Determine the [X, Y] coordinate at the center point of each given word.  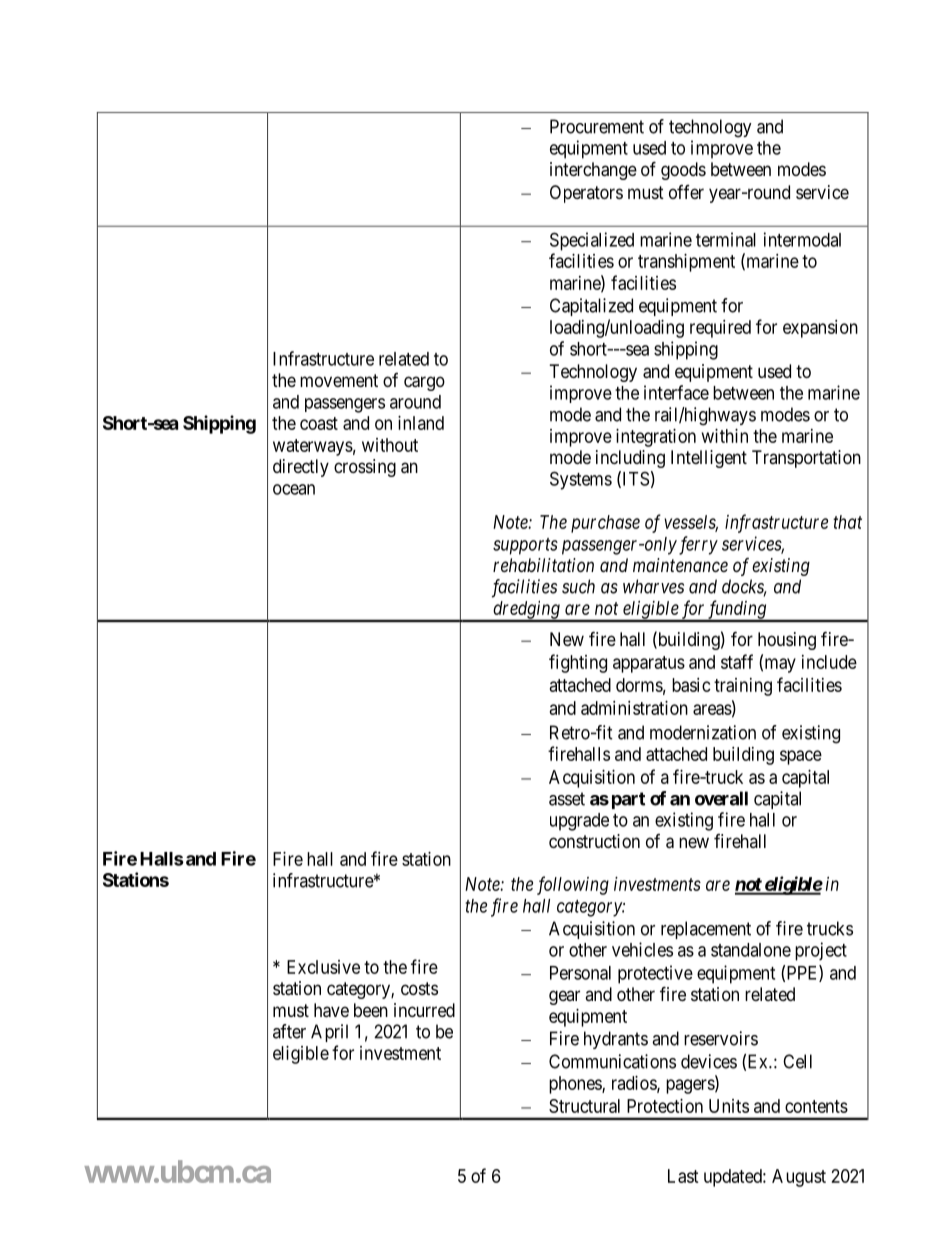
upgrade [579, 822]
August [799, 1178]
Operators [586, 194]
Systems [581, 480]
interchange [593, 171]
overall [721, 798]
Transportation [806, 459]
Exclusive [323, 967]
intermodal [802, 239]
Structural [584, 1106]
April [329, 1033]
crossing [365, 468]
